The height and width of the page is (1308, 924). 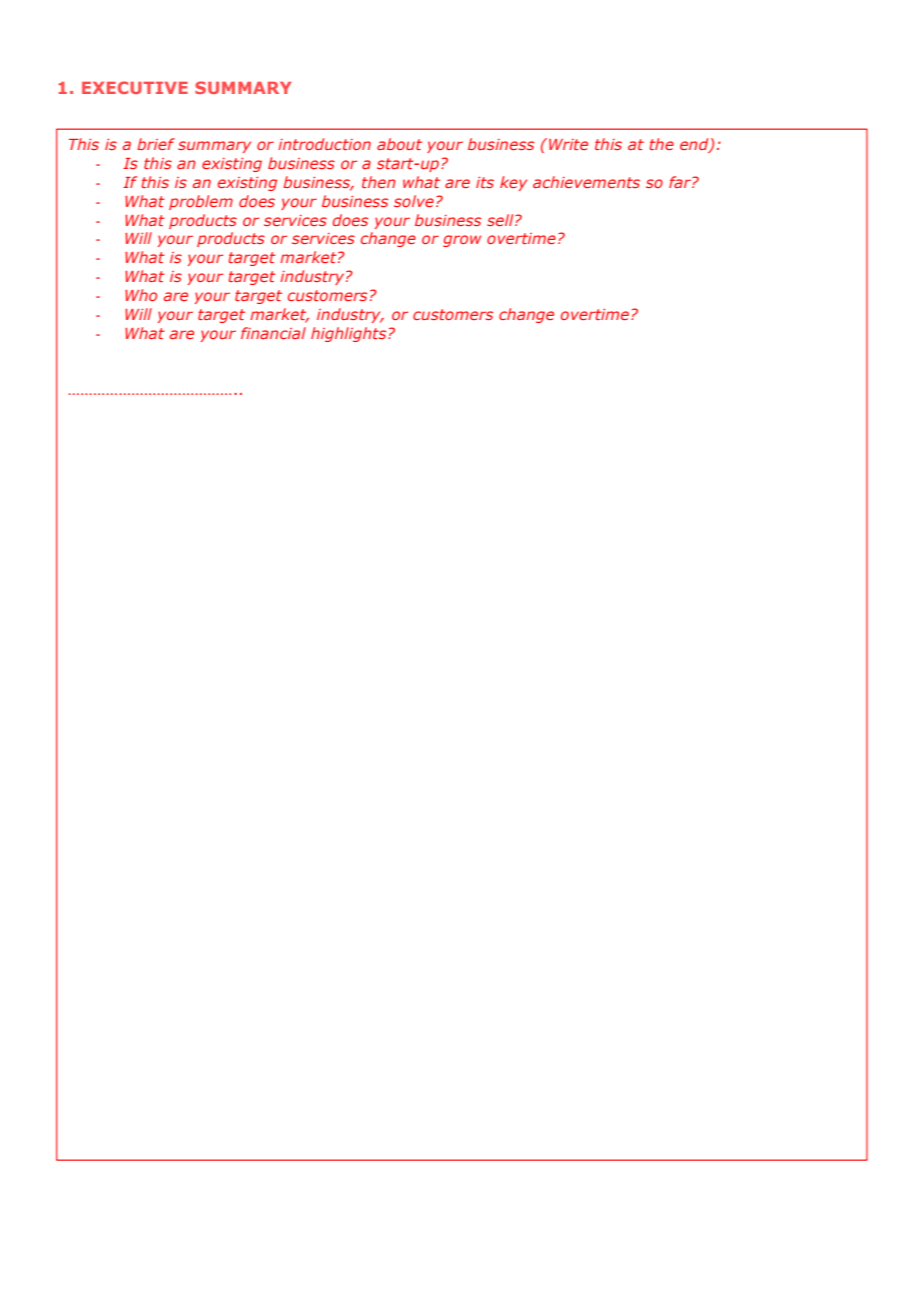 I want to click on solve, so click(x=414, y=201).
